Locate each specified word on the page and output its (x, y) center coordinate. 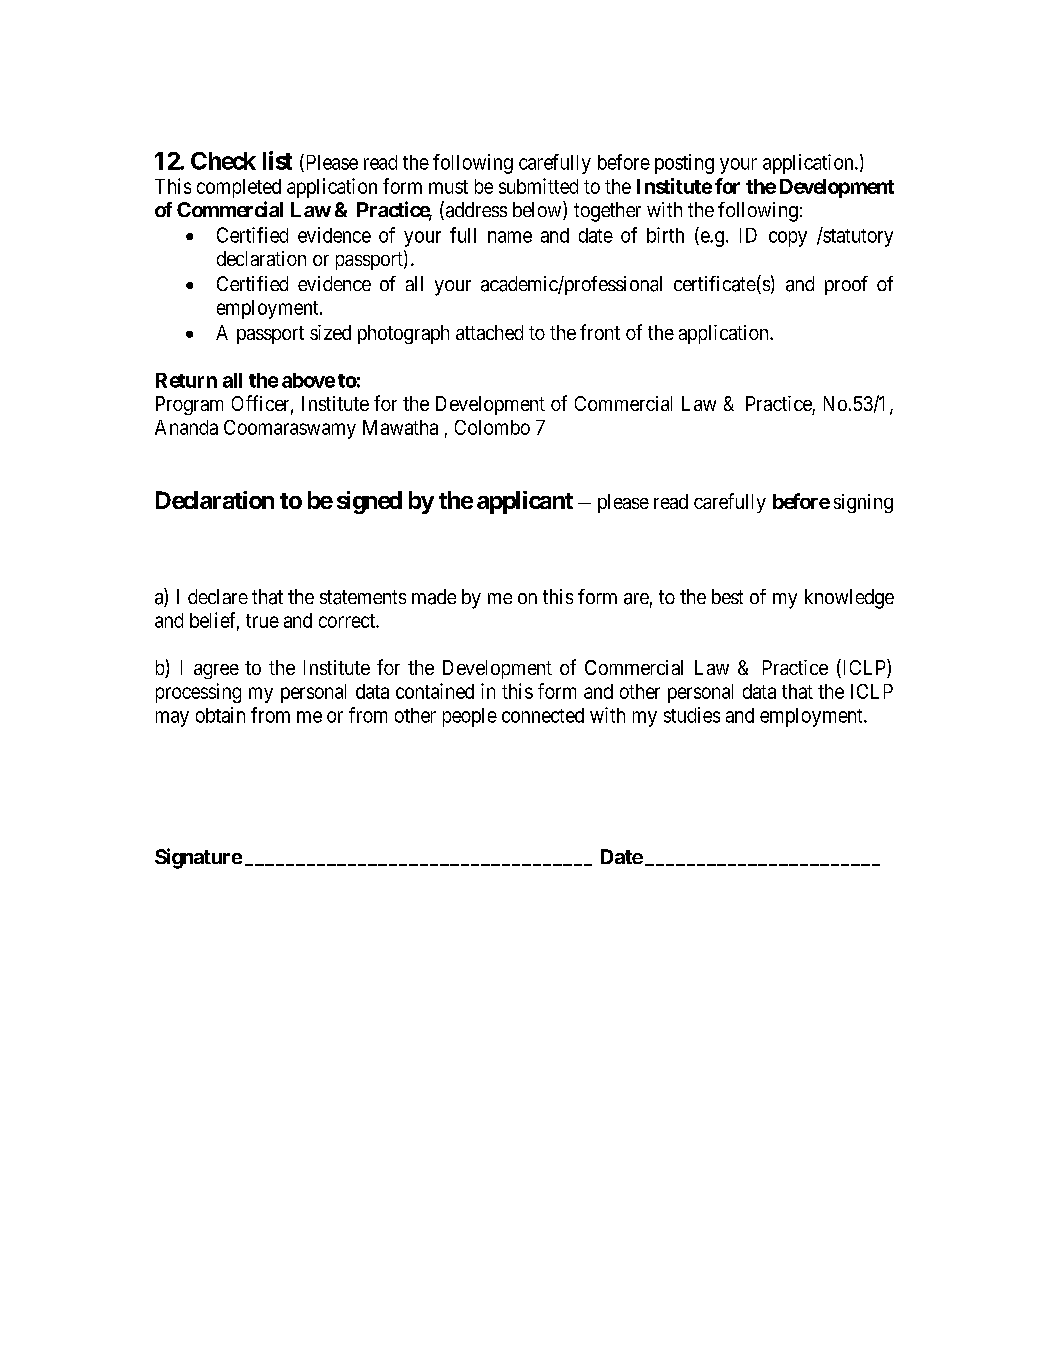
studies (692, 715)
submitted (538, 186)
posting (684, 164)
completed (239, 188)
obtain (220, 715)
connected (543, 715)
